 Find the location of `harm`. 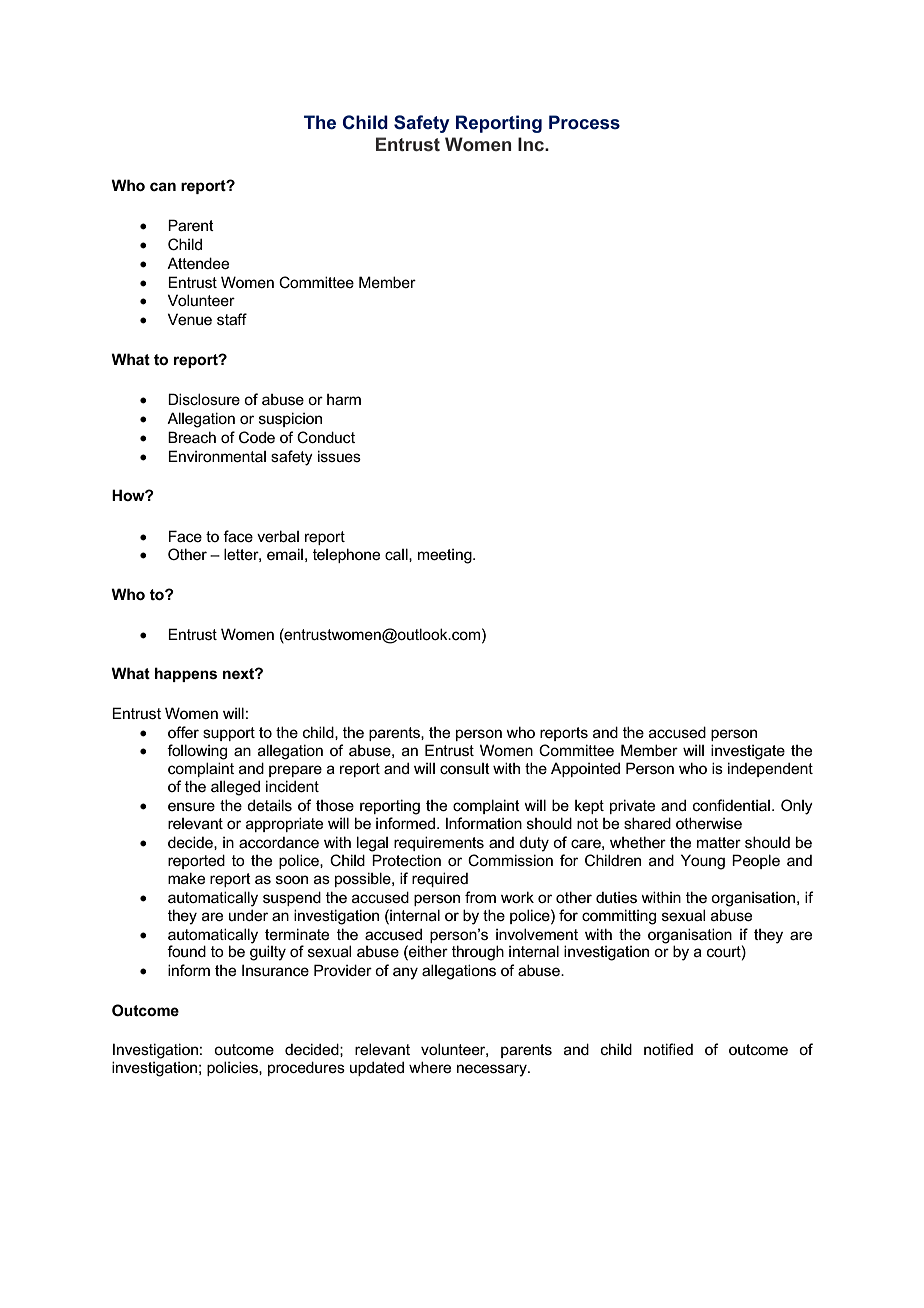

harm is located at coordinates (344, 399).
